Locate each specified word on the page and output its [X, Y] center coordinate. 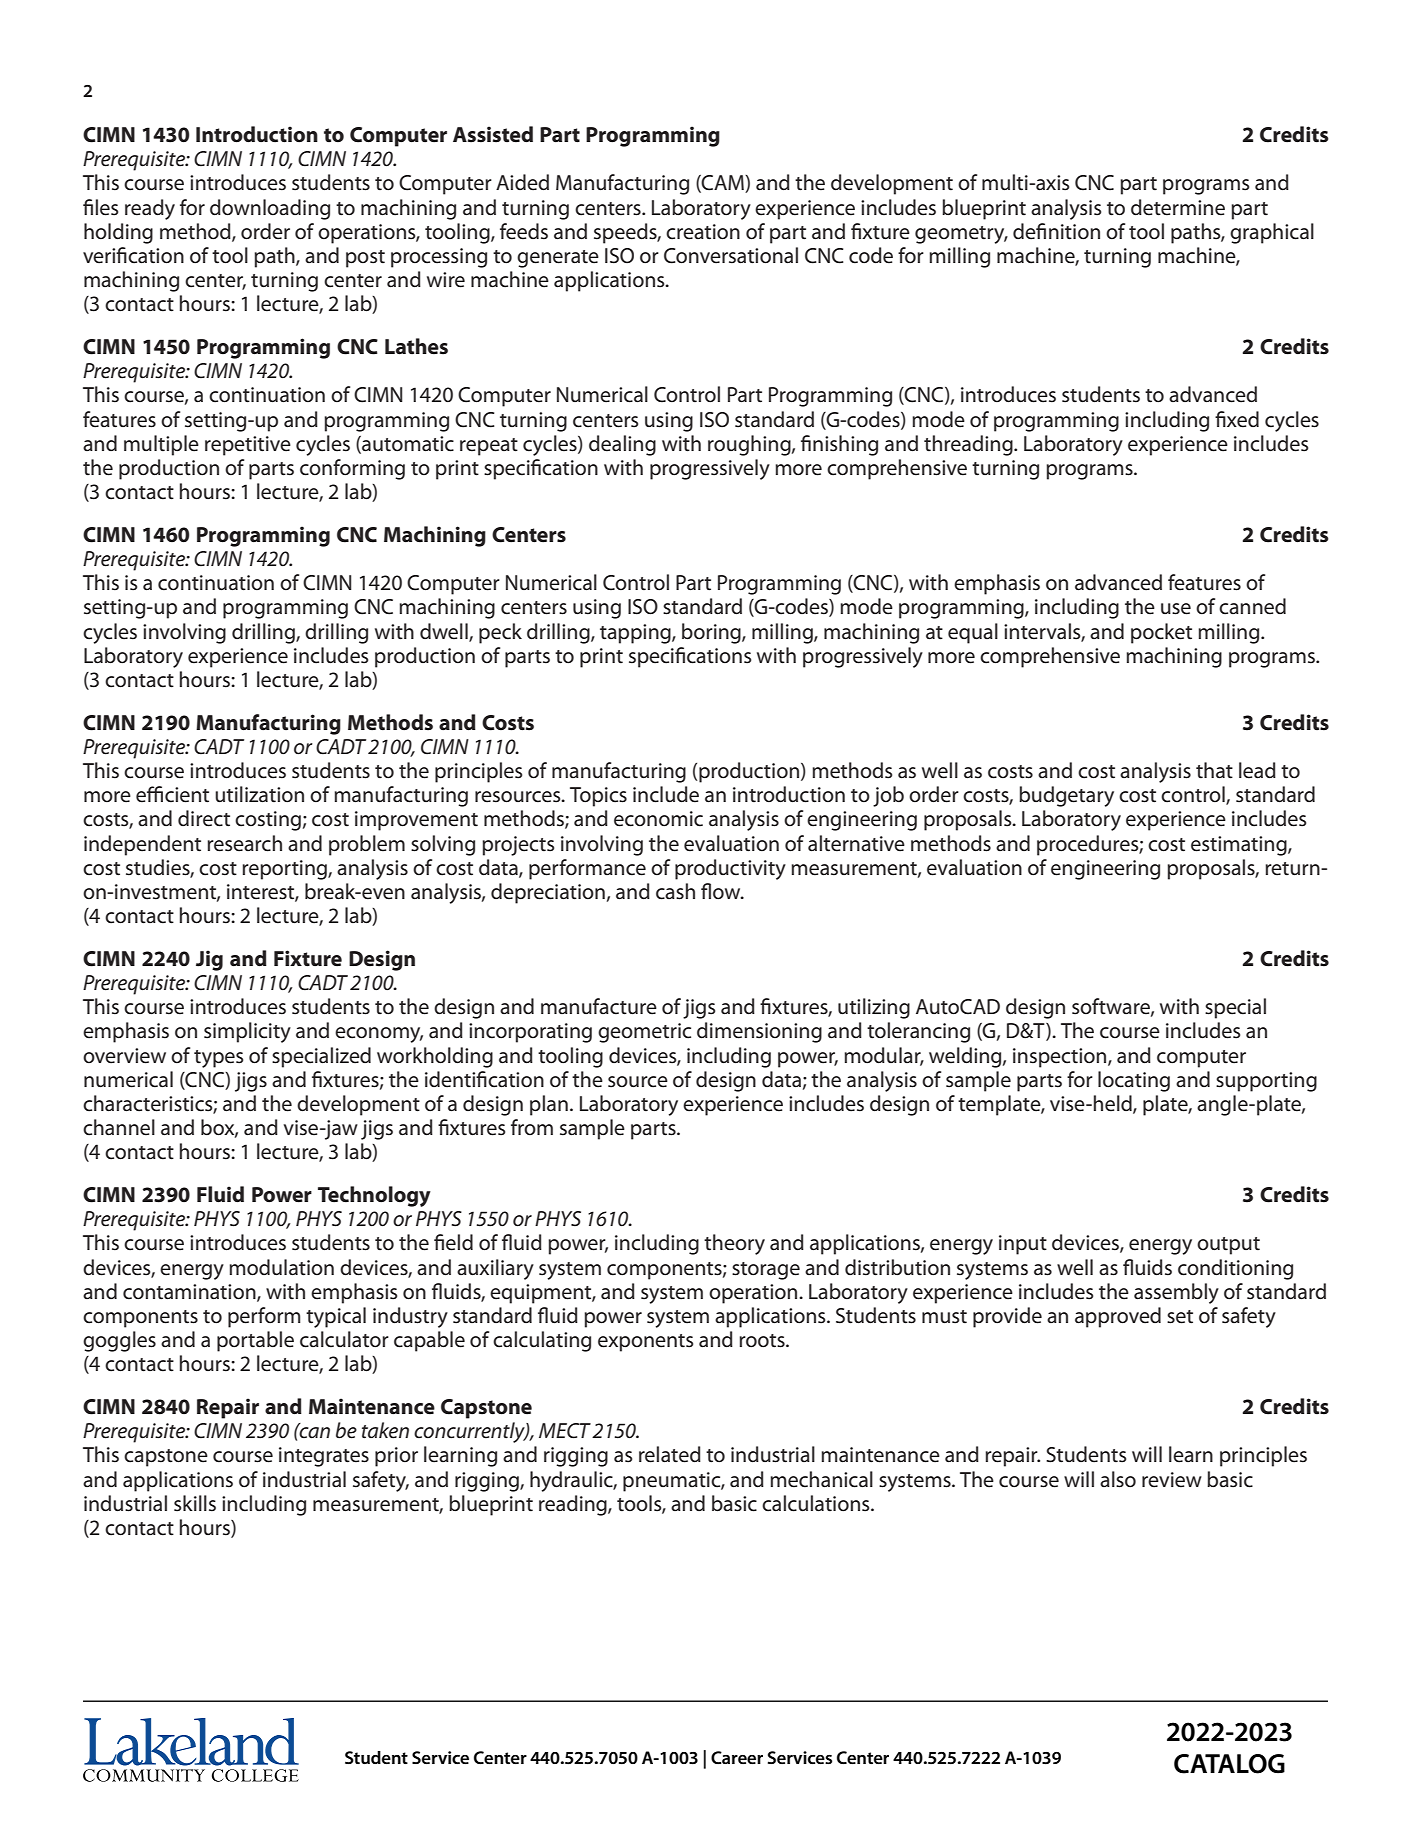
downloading [270, 209]
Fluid [220, 1194]
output [1228, 1246]
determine [1178, 207]
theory [734, 1244]
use [1176, 609]
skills [195, 1503]
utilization [259, 794]
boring [712, 633]
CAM [723, 184]
